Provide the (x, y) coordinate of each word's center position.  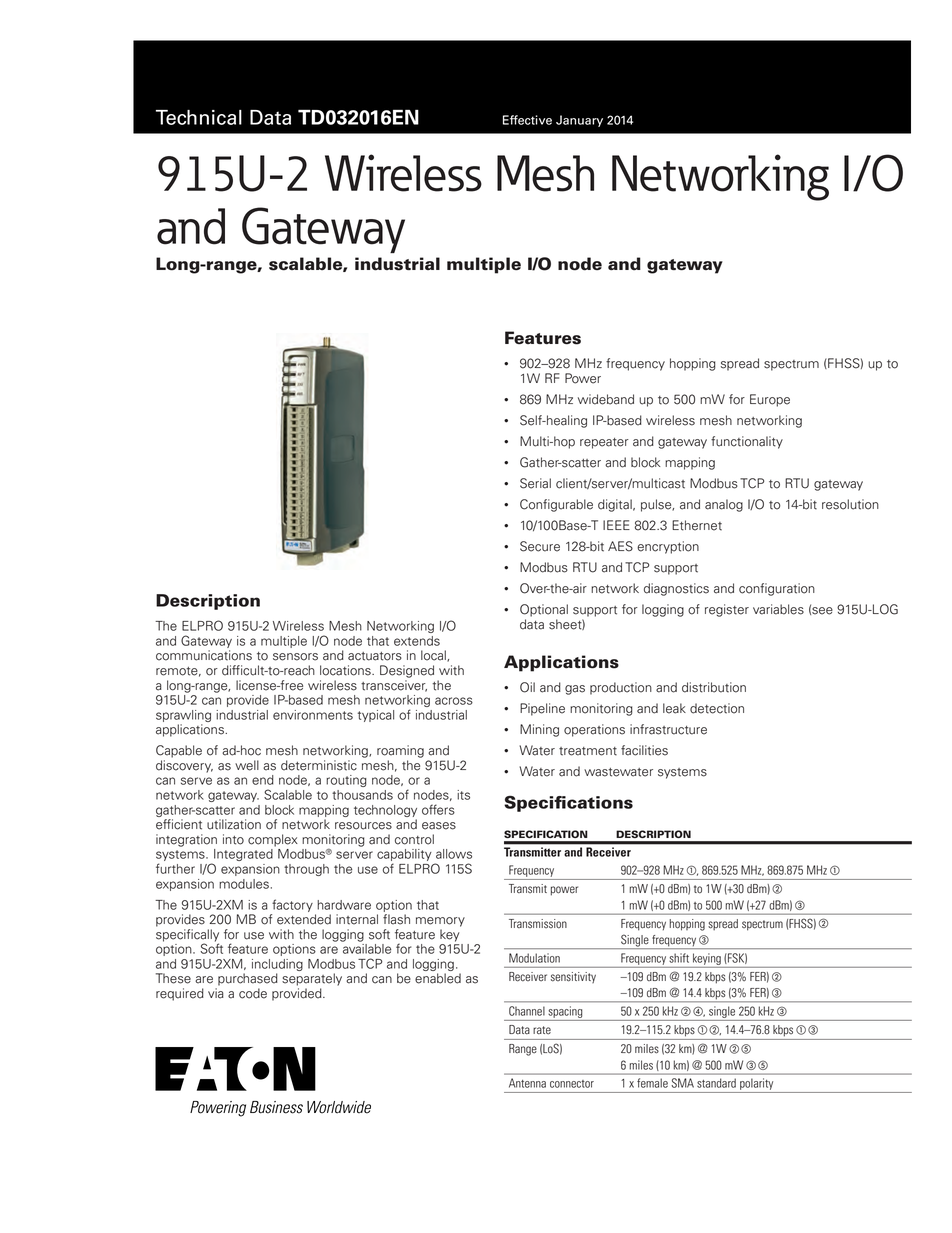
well (247, 765)
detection (717, 708)
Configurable (556, 505)
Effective (527, 120)
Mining (539, 730)
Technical (199, 117)
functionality (747, 442)
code (253, 993)
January (579, 121)
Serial (535, 483)
